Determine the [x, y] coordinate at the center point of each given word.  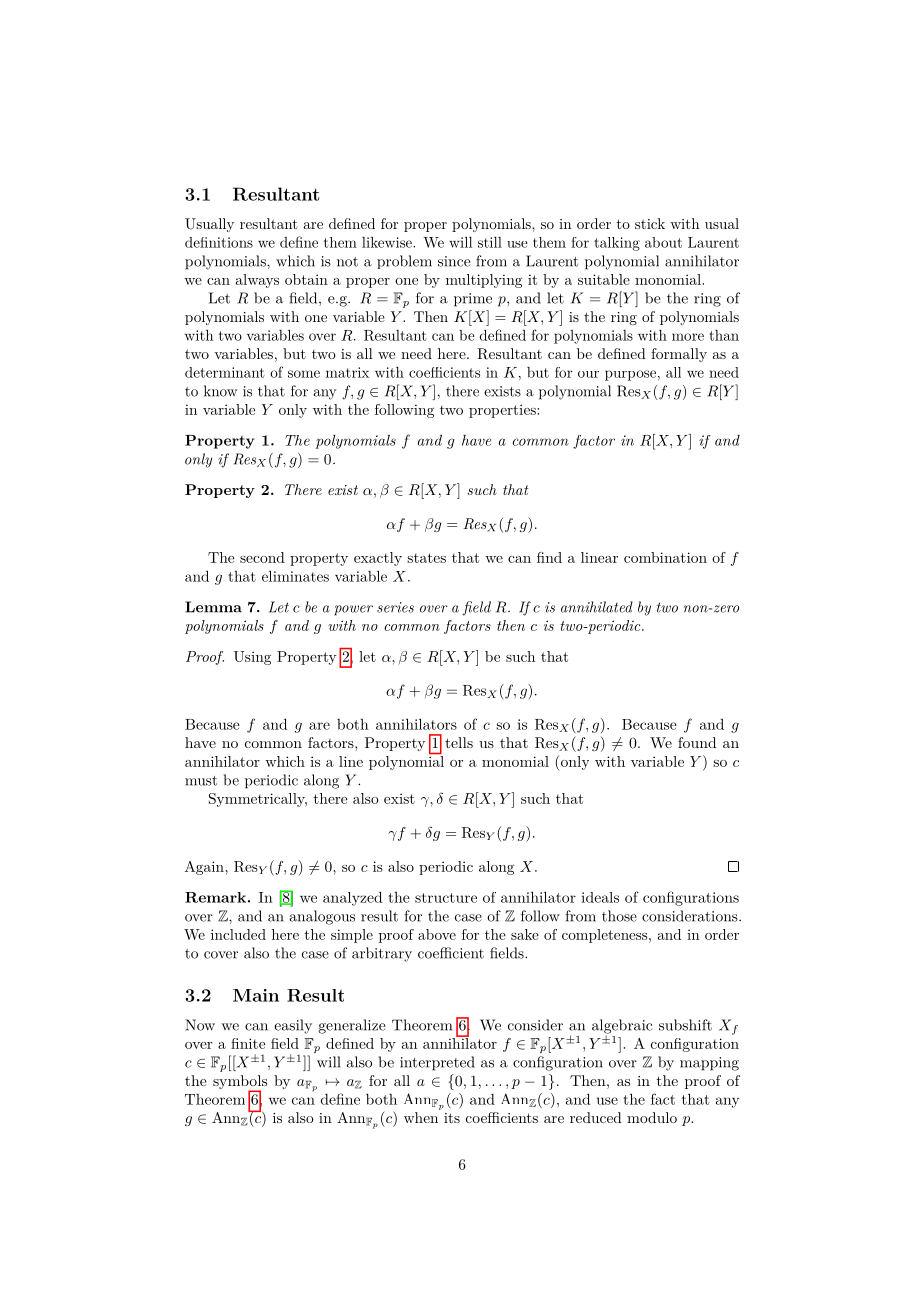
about [663, 242]
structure [446, 898]
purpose [630, 375]
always [257, 281]
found [697, 742]
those [619, 916]
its [452, 1118]
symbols [240, 1083]
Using [252, 658]
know [220, 391]
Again [205, 868]
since [454, 261]
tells [459, 742]
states [426, 558]
